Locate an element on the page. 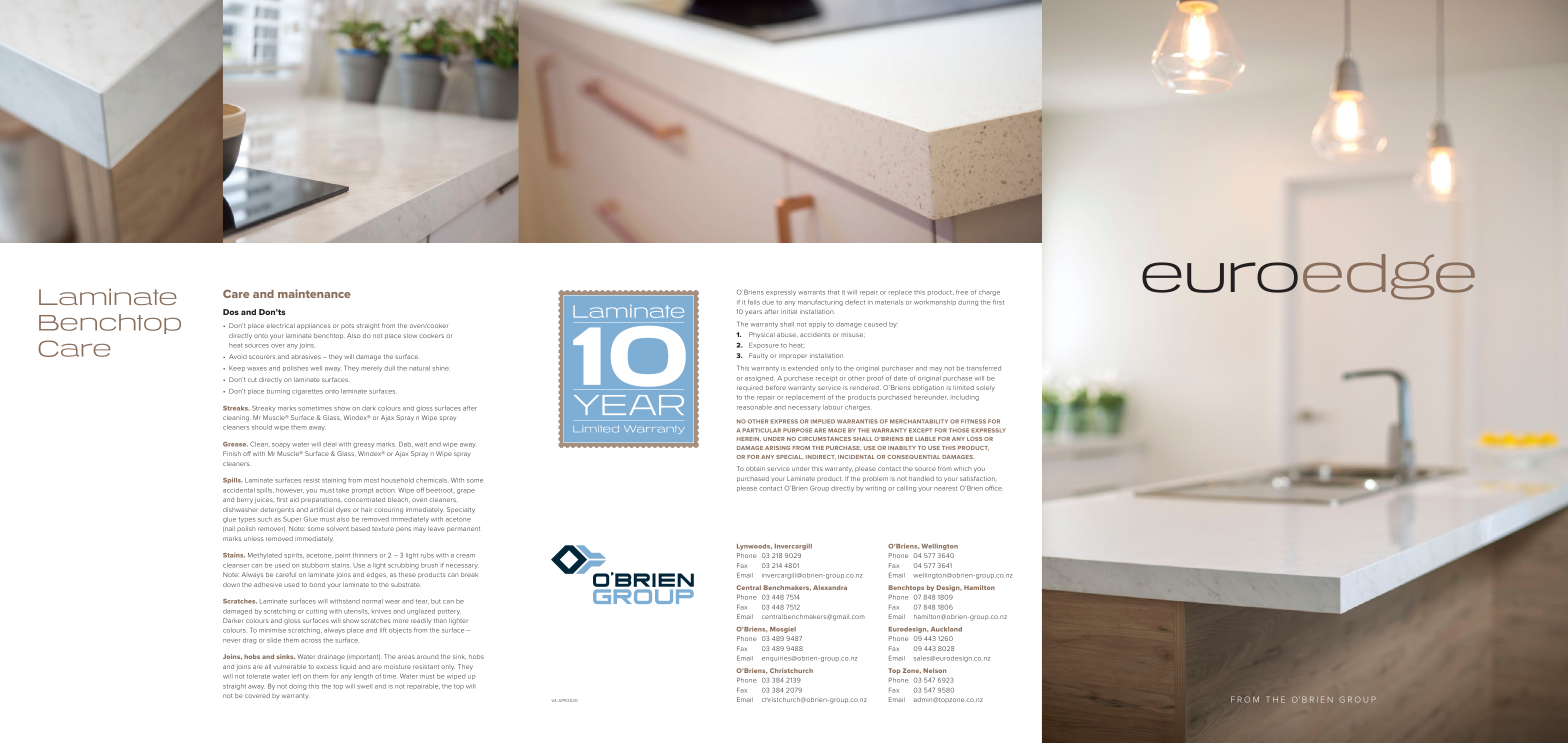  HEREIN is located at coordinates (749, 439).
